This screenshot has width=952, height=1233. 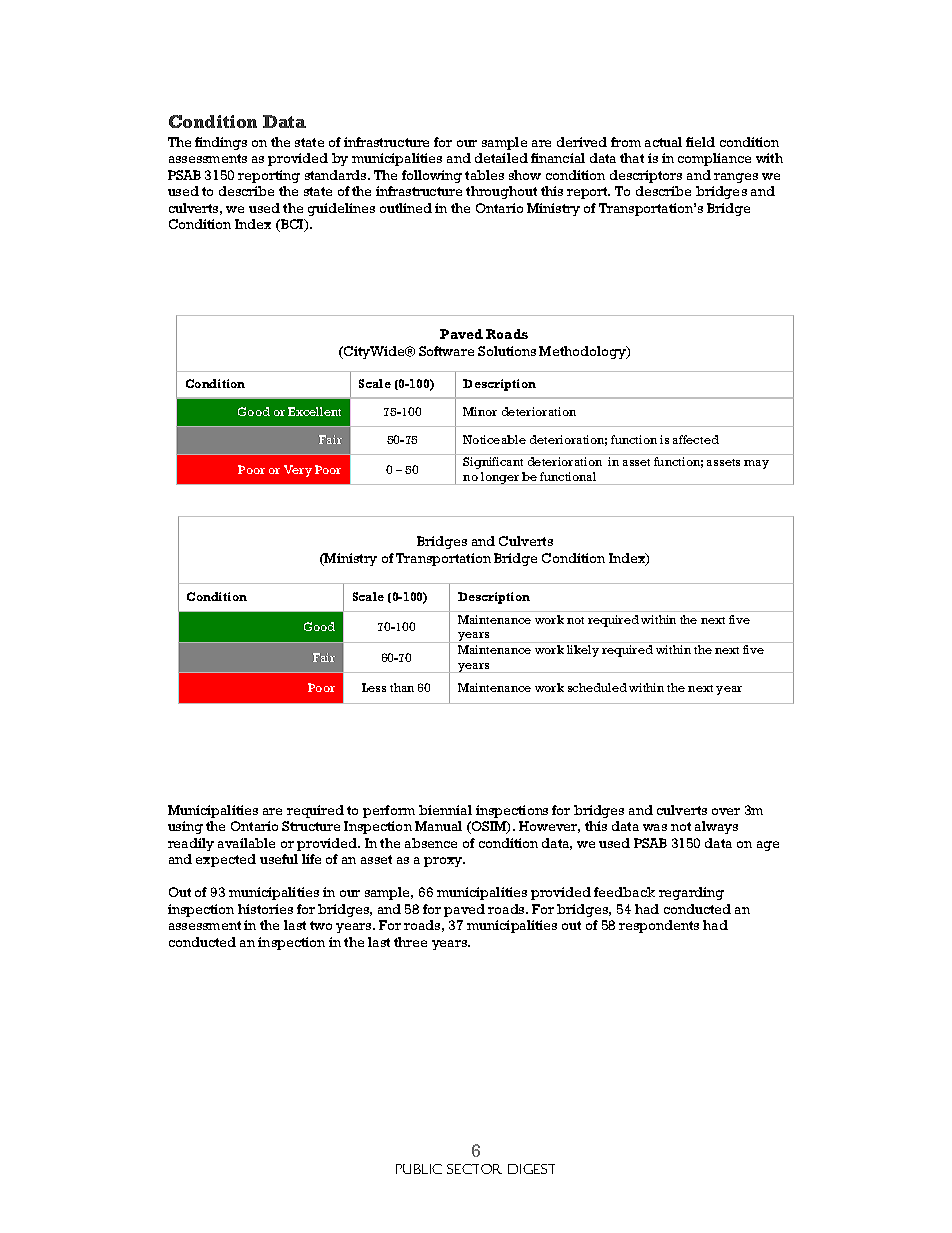 What do you see at coordinates (714, 159) in the screenshot?
I see `compliance` at bounding box center [714, 159].
